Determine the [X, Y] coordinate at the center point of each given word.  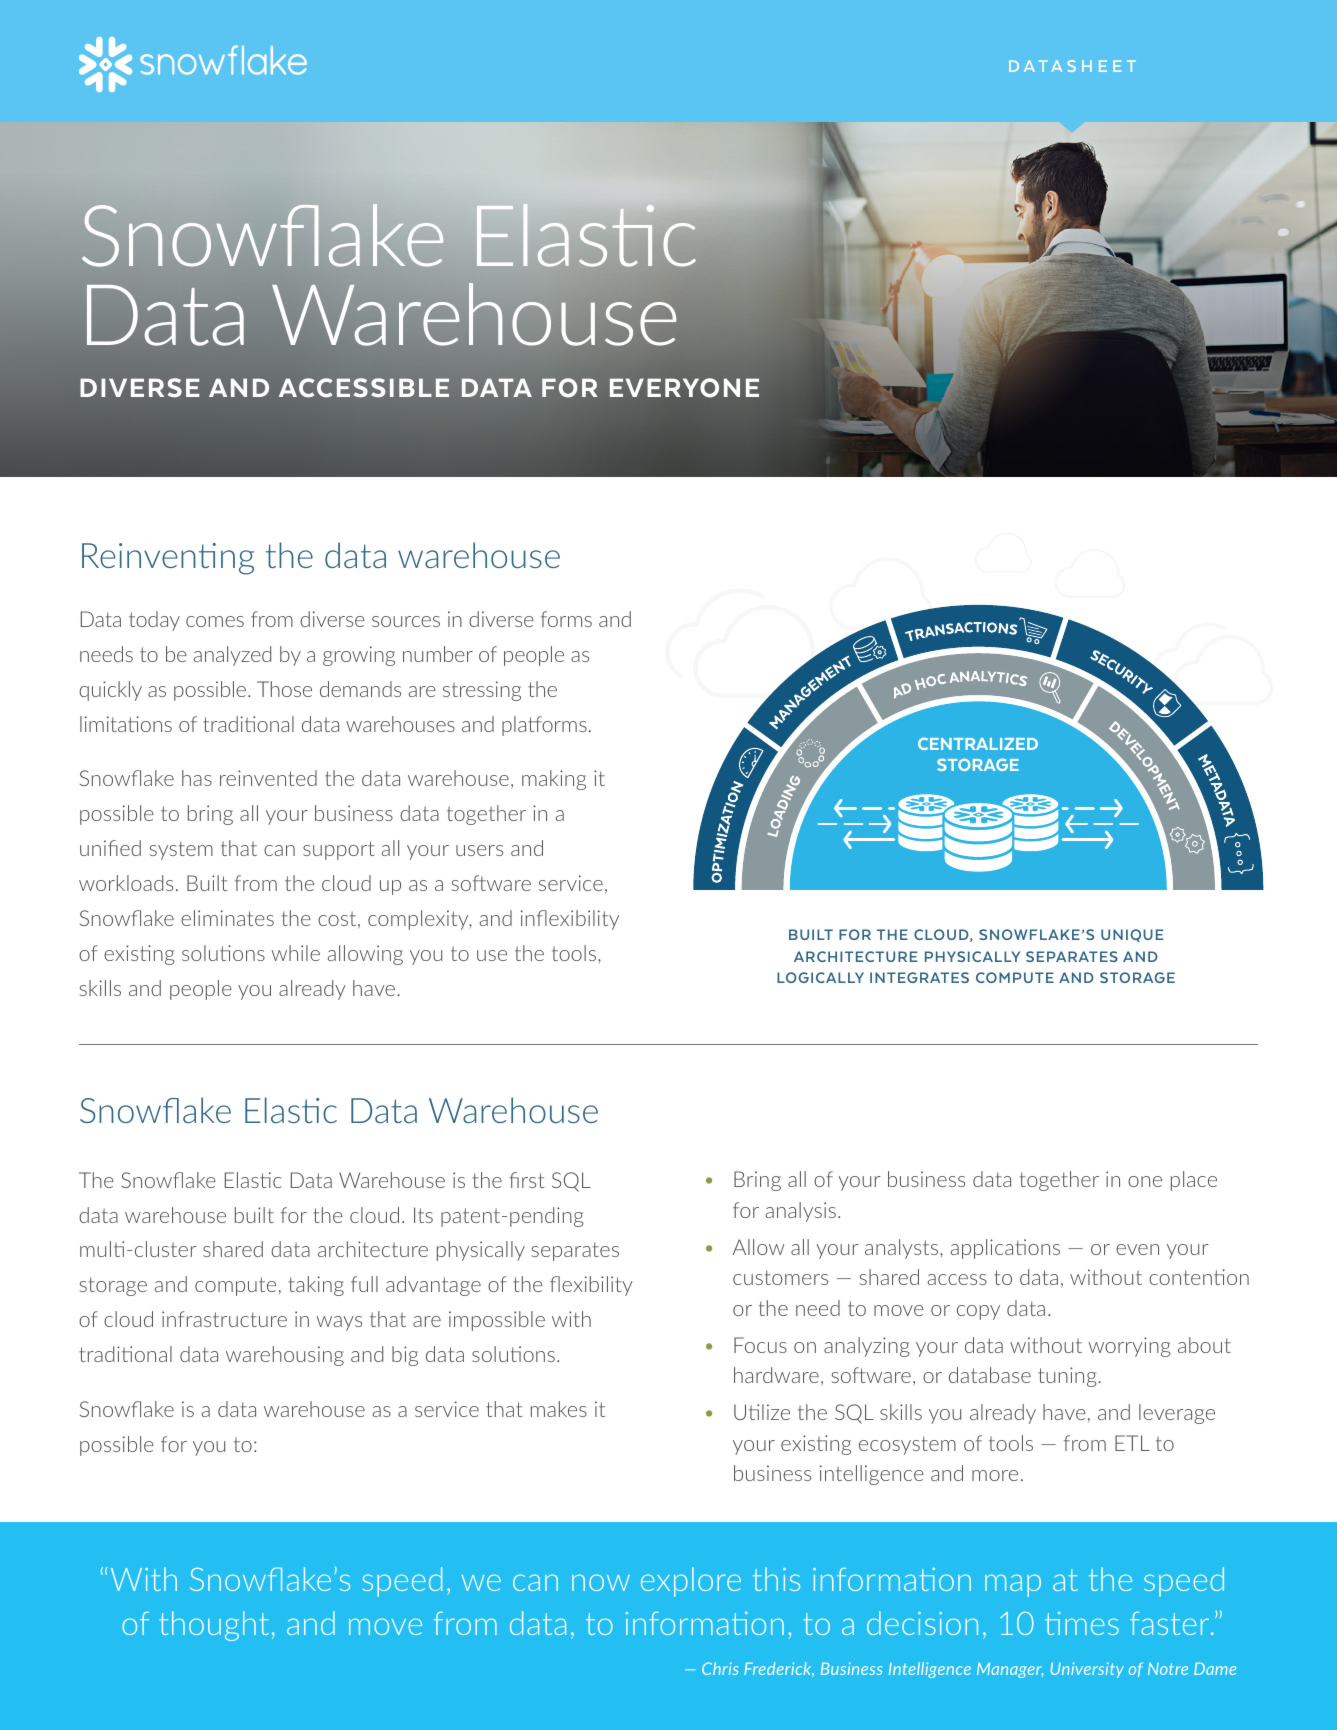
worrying [1130, 1347]
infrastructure [224, 1319]
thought [214, 1626]
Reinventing [168, 559]
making [554, 780]
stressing [482, 691]
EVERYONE [684, 388]
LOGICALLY [820, 977]
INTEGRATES [919, 977]
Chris [720, 1668]
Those [284, 689]
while [296, 953]
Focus [760, 1345]
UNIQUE [1132, 935]
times [1082, 1623]
